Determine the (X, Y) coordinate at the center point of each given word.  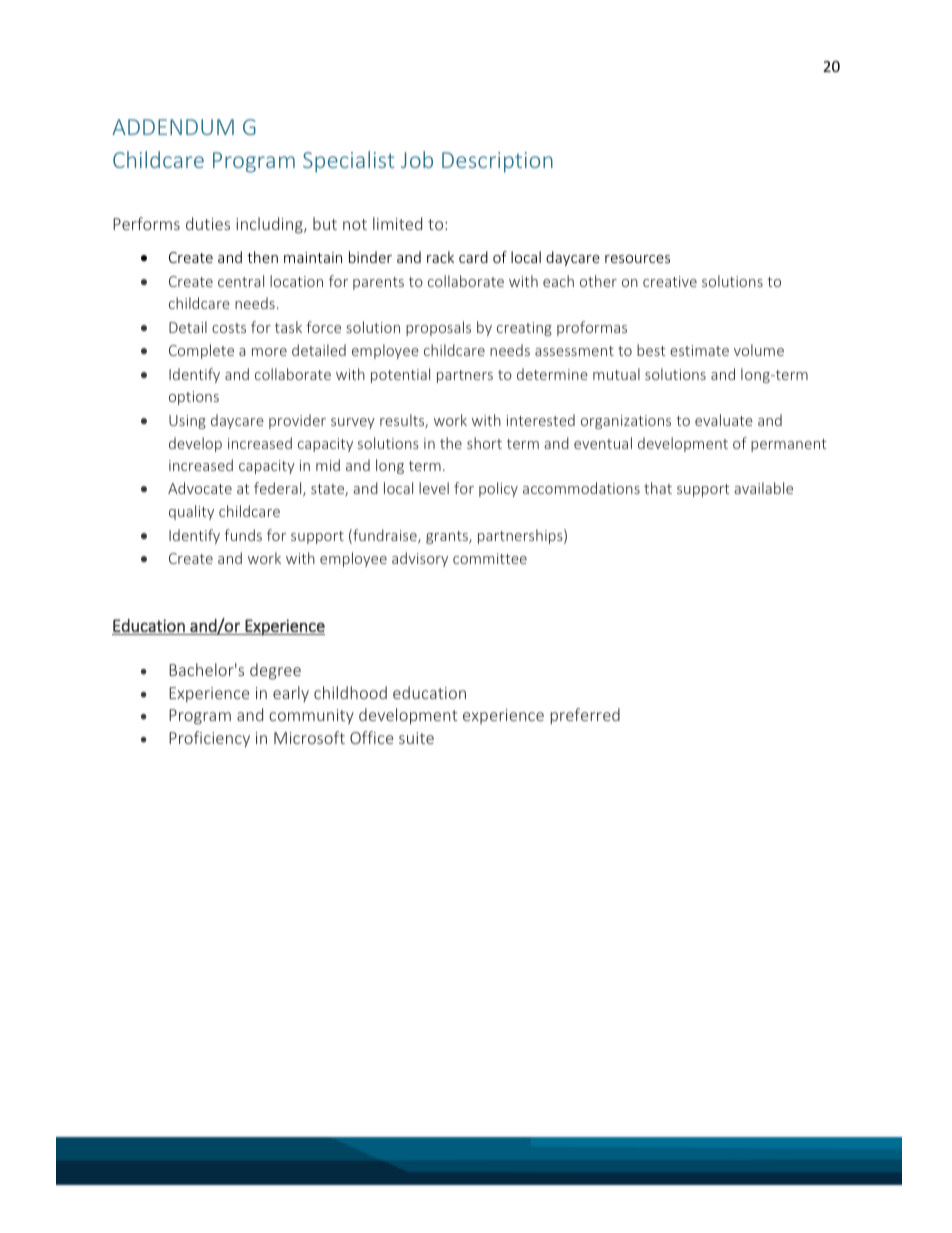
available (763, 488)
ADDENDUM (173, 127)
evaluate (724, 420)
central (241, 281)
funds (243, 535)
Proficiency (209, 739)
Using (187, 422)
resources (637, 259)
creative (670, 281)
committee (490, 558)
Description (497, 162)
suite (416, 738)
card (473, 257)
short (484, 443)
